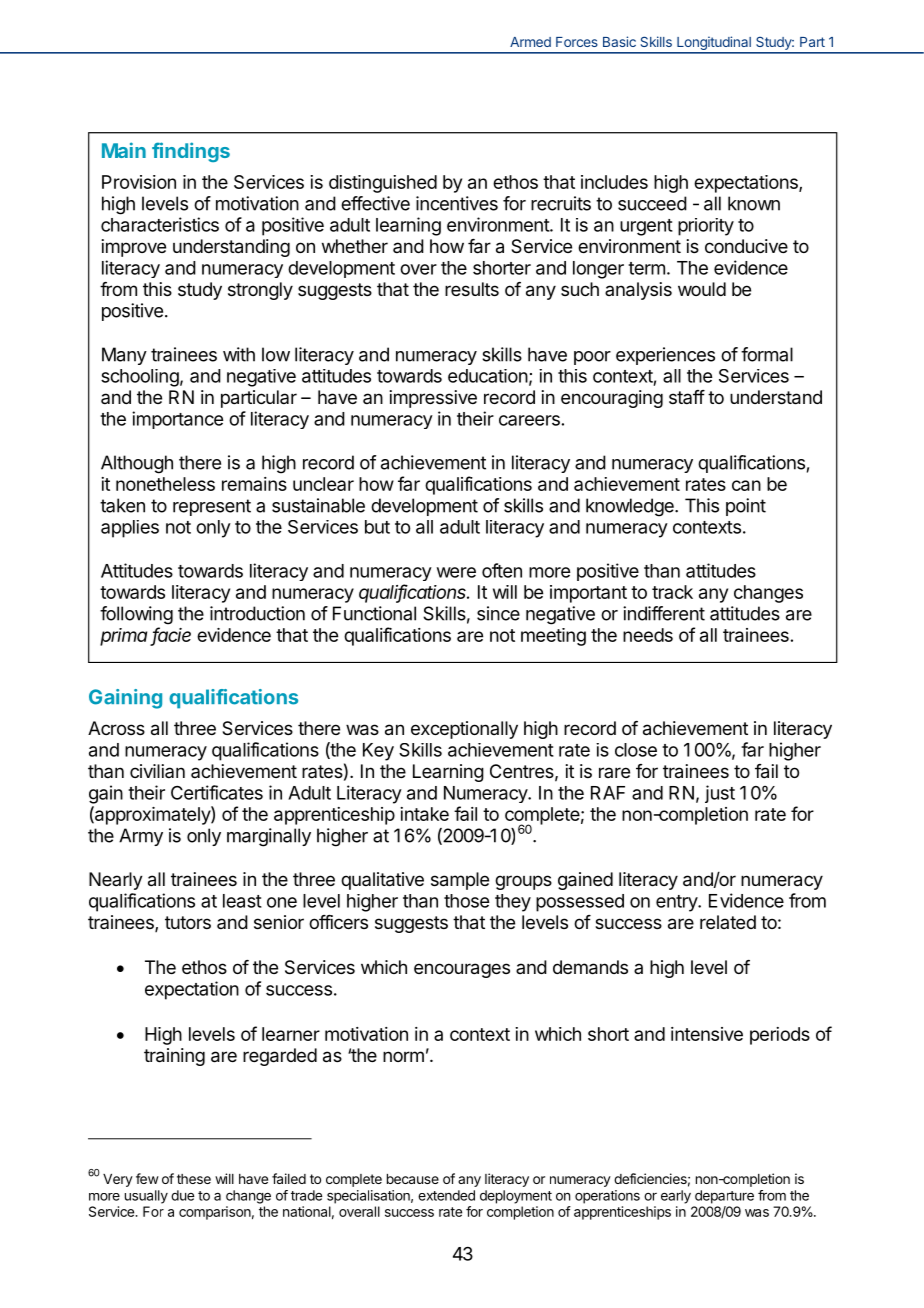  Describe the element at coordinates (530, 42) in the screenshot. I see `Armed` at that location.
